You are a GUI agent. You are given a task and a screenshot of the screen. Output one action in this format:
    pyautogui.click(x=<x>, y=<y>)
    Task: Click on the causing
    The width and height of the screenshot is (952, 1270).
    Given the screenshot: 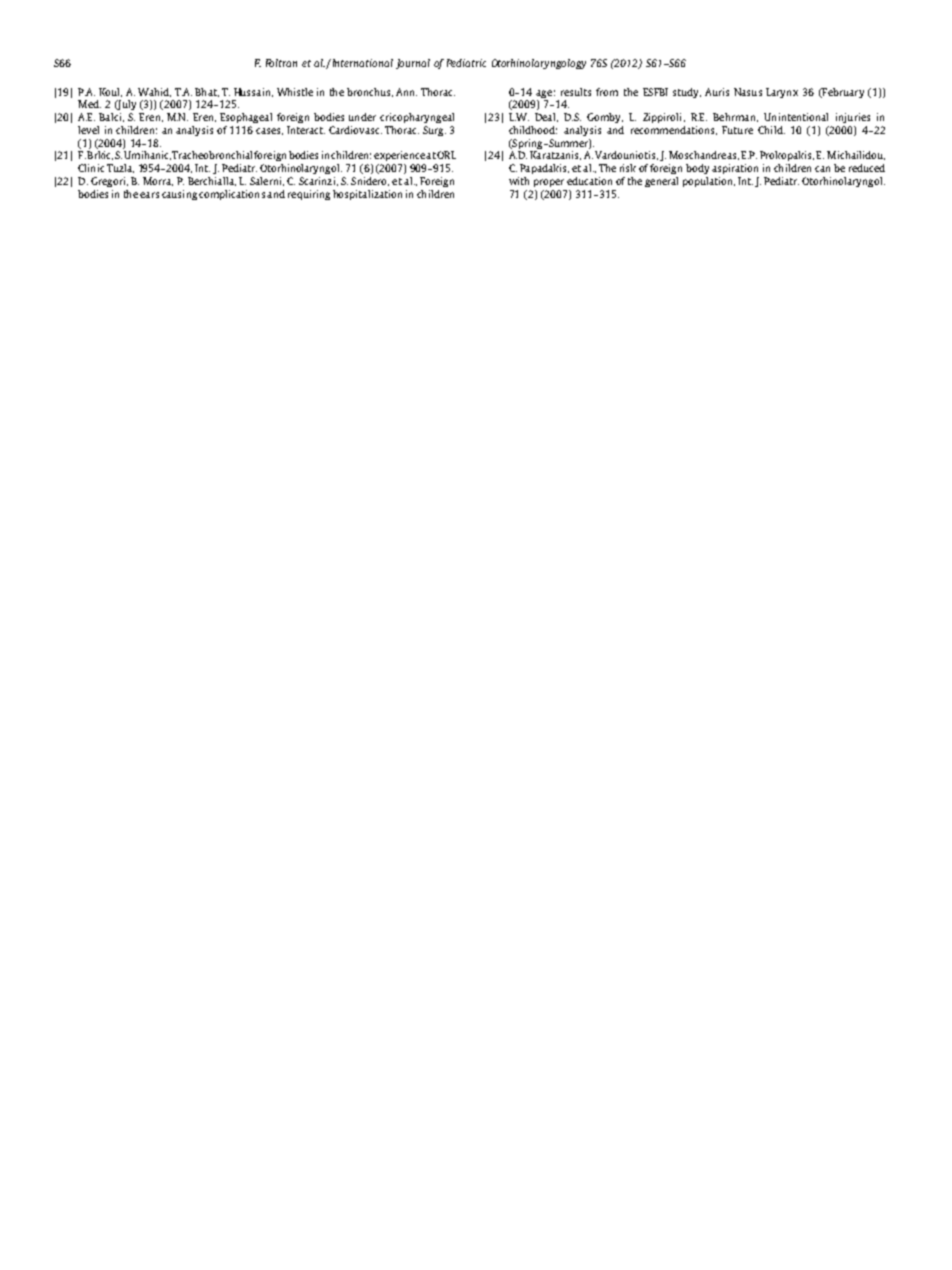 What is the action you would take?
    pyautogui.click(x=179, y=195)
